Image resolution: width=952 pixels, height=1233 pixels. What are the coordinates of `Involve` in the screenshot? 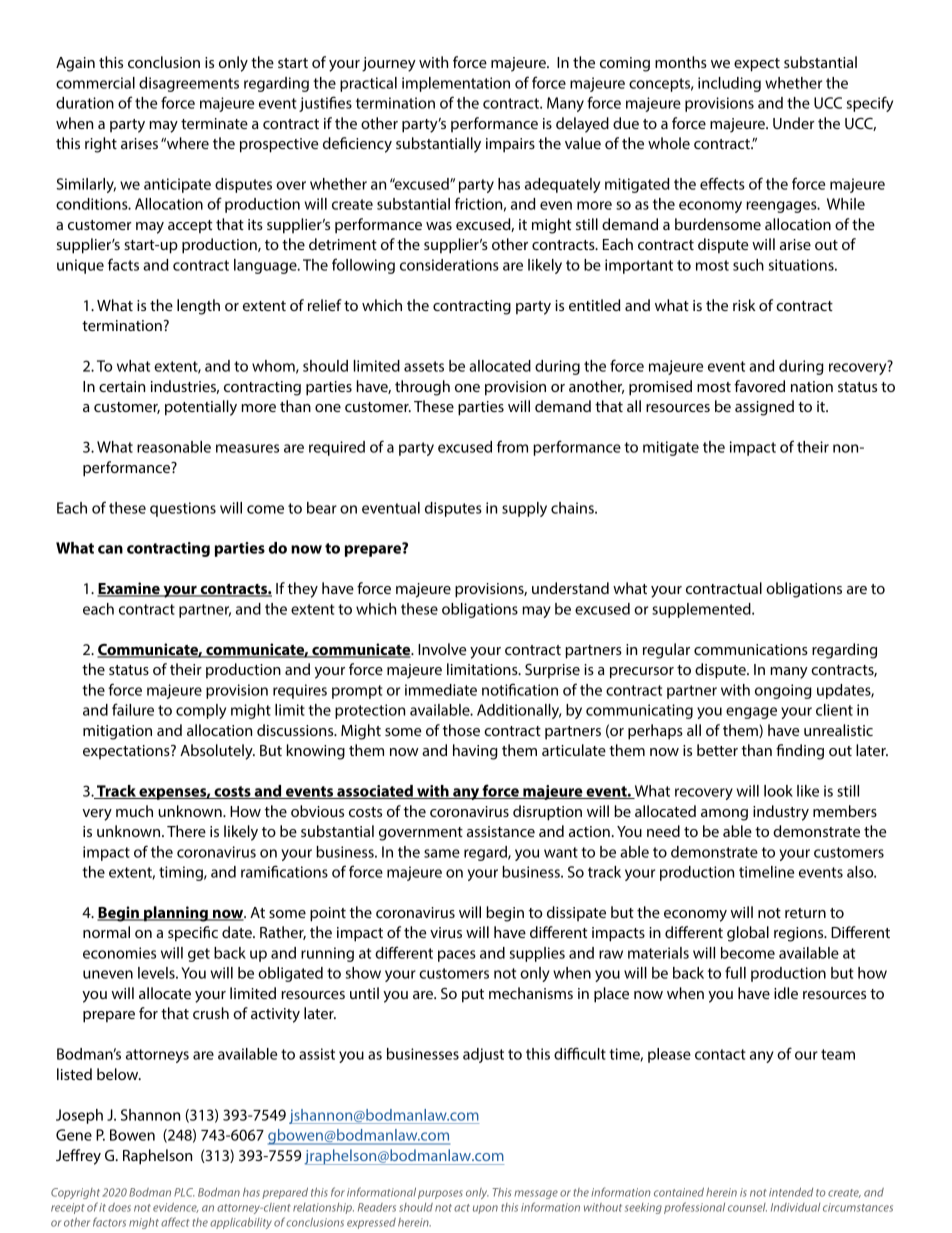 It's located at (442, 649).
